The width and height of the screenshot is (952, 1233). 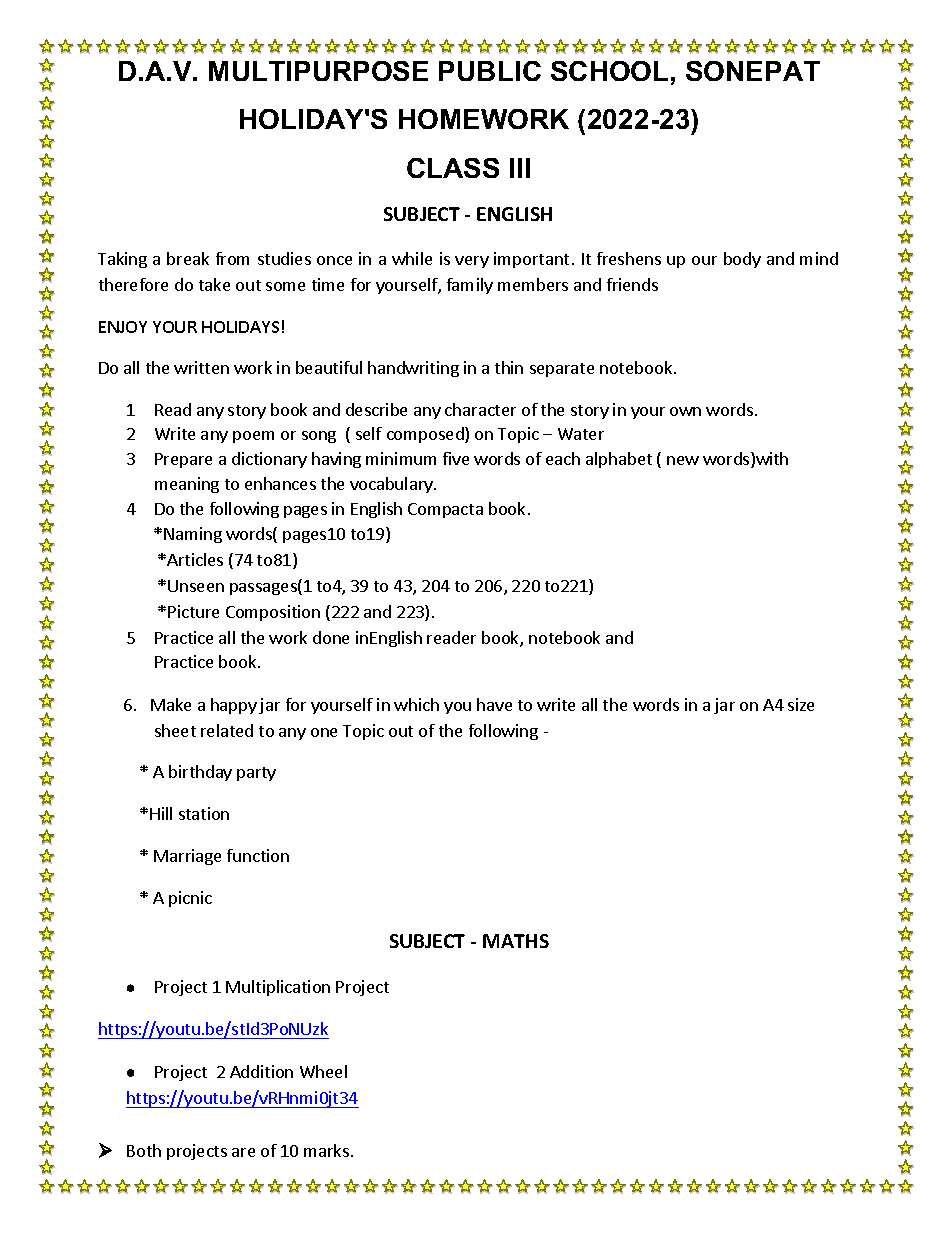 What do you see at coordinates (144, 1150) in the screenshot?
I see `Both` at bounding box center [144, 1150].
